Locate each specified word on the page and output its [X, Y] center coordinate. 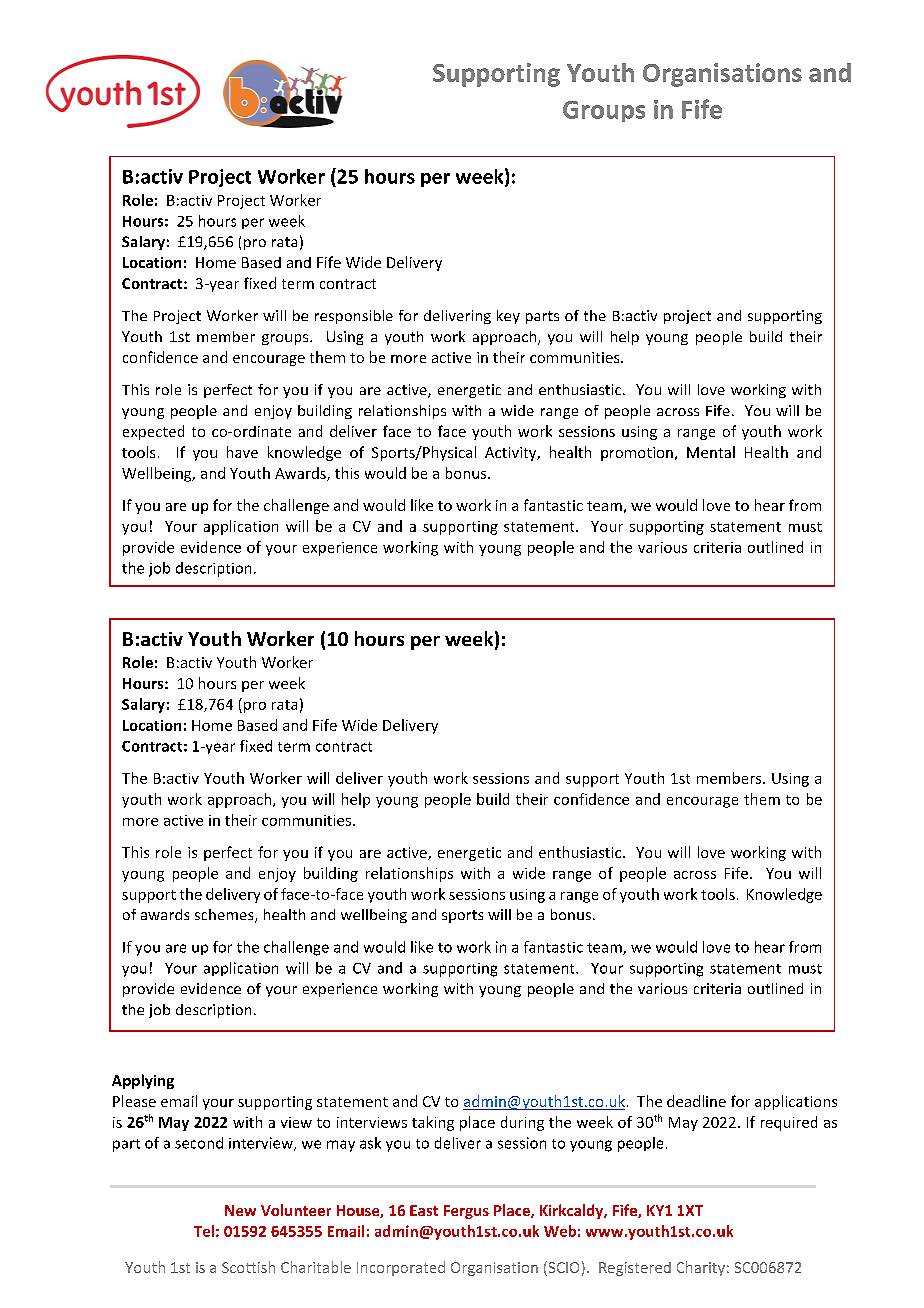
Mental [711, 452]
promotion [637, 454]
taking [433, 1123]
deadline [696, 1101]
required [789, 1123]
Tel [204, 1231]
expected [153, 432]
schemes [225, 916]
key [508, 317]
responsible [354, 317]
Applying [143, 1081]
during [522, 1123]
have [242, 452]
